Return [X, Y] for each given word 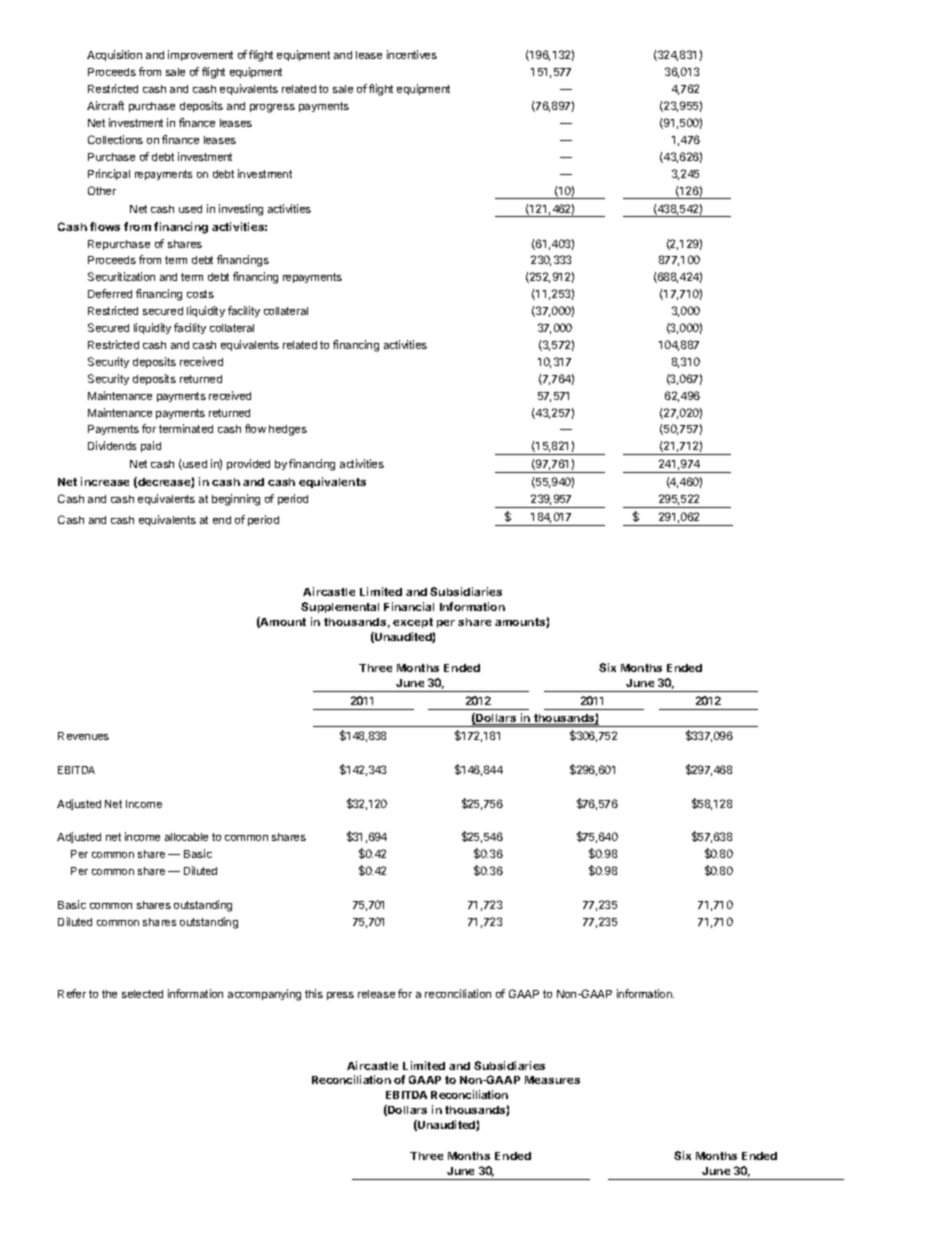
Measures [552, 1080]
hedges [288, 430]
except [413, 623]
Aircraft [105, 105]
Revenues [83, 736]
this [314, 993]
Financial [409, 606]
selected [142, 994]
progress [272, 108]
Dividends [112, 445]
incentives [412, 54]
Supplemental [340, 607]
